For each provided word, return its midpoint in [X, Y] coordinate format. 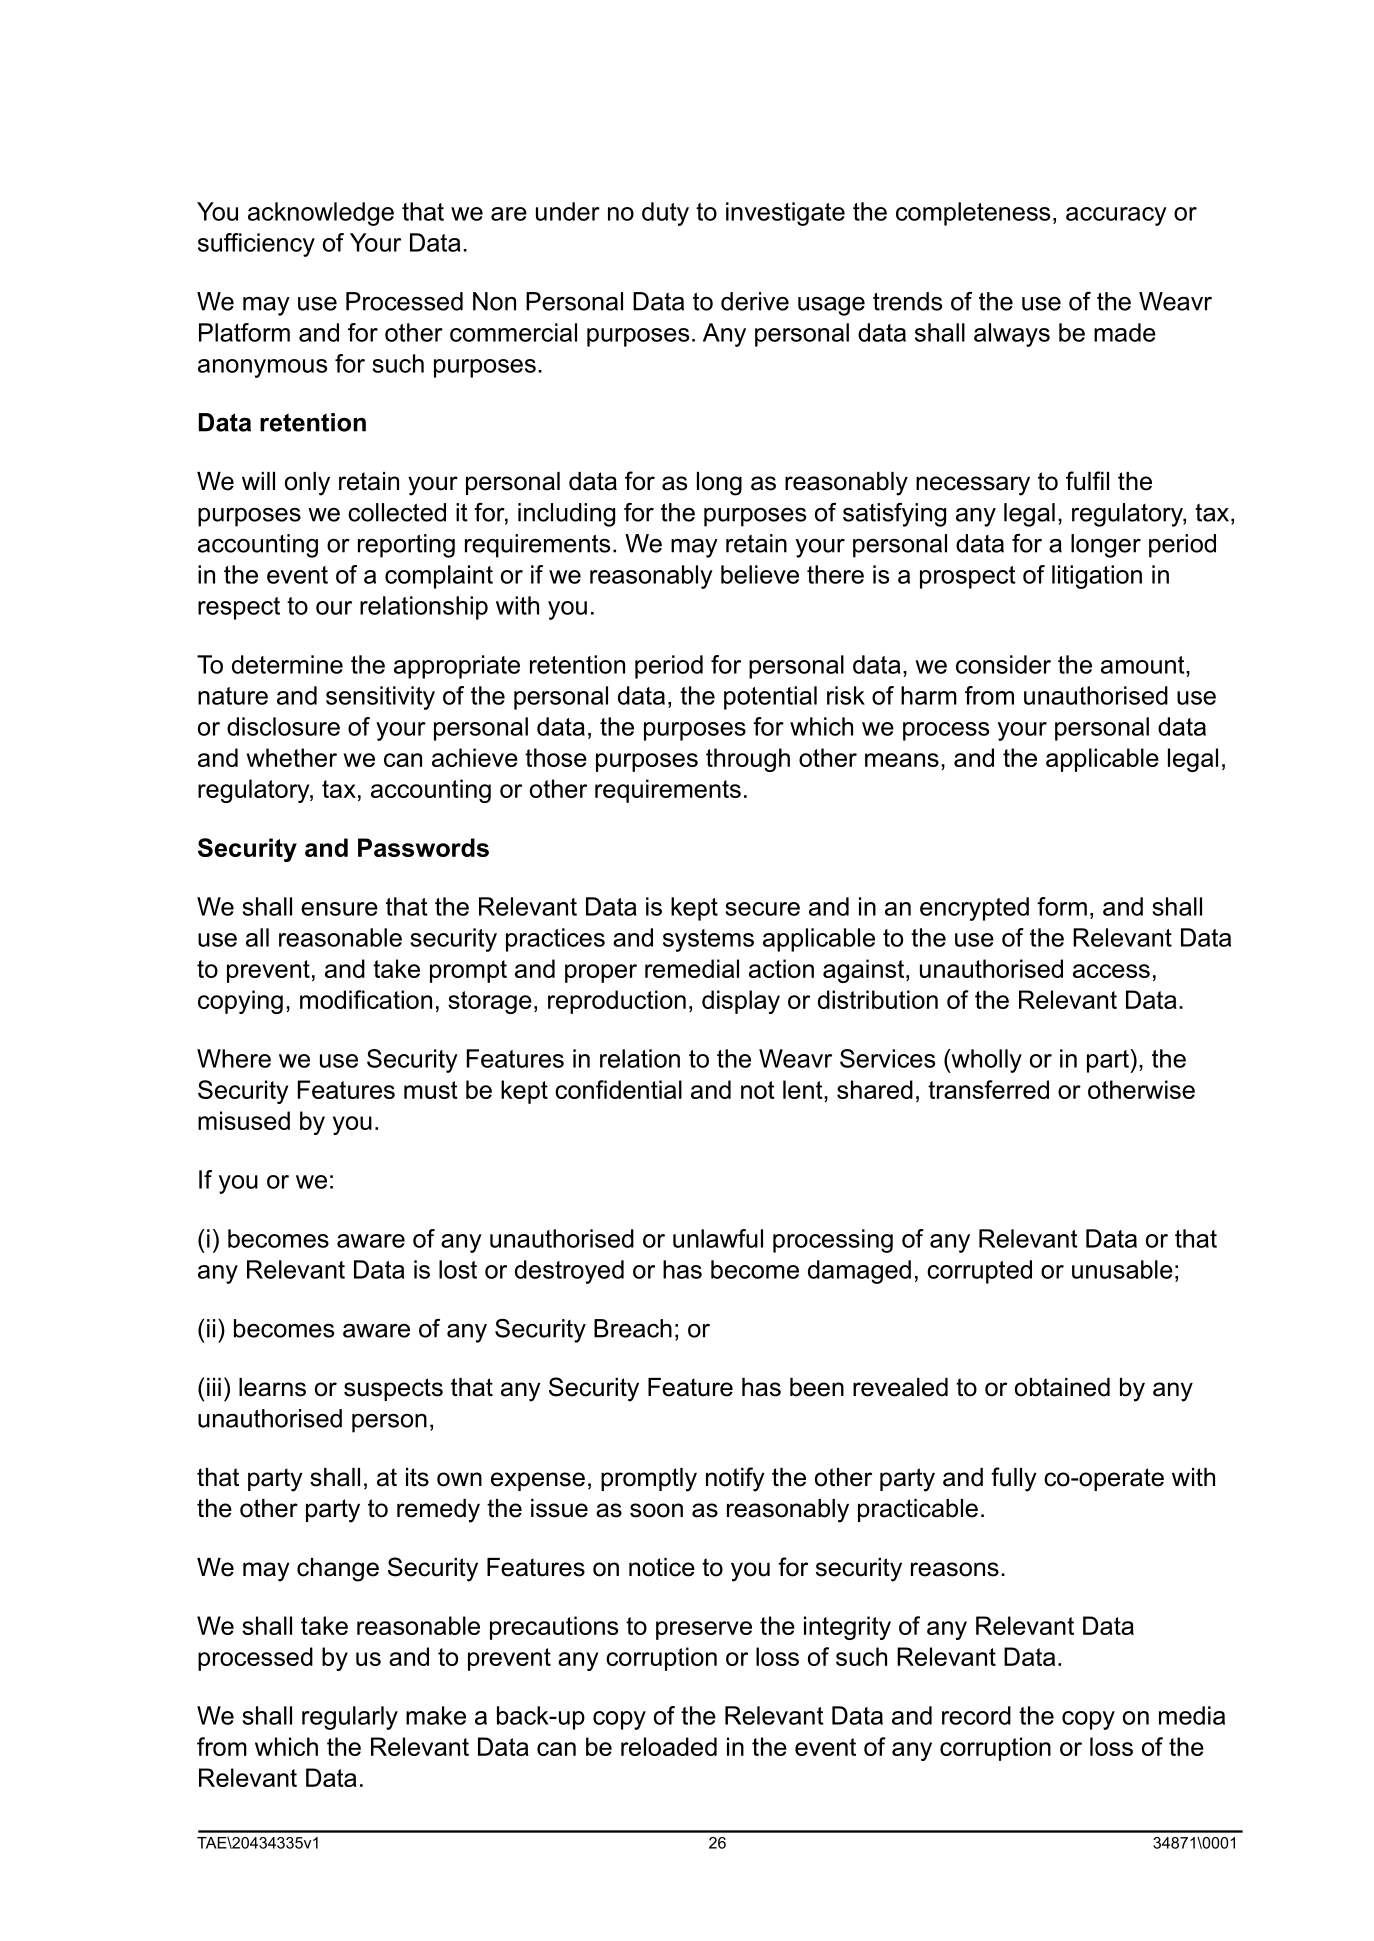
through [748, 760]
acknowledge [321, 214]
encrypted [974, 909]
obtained [1062, 1387]
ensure [339, 909]
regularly [350, 1718]
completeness [973, 214]
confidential [618, 1089]
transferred [988, 1089]
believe [760, 574]
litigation [1097, 577]
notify [735, 1479]
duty [665, 214]
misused [244, 1120]
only [307, 484]
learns [272, 1387]
